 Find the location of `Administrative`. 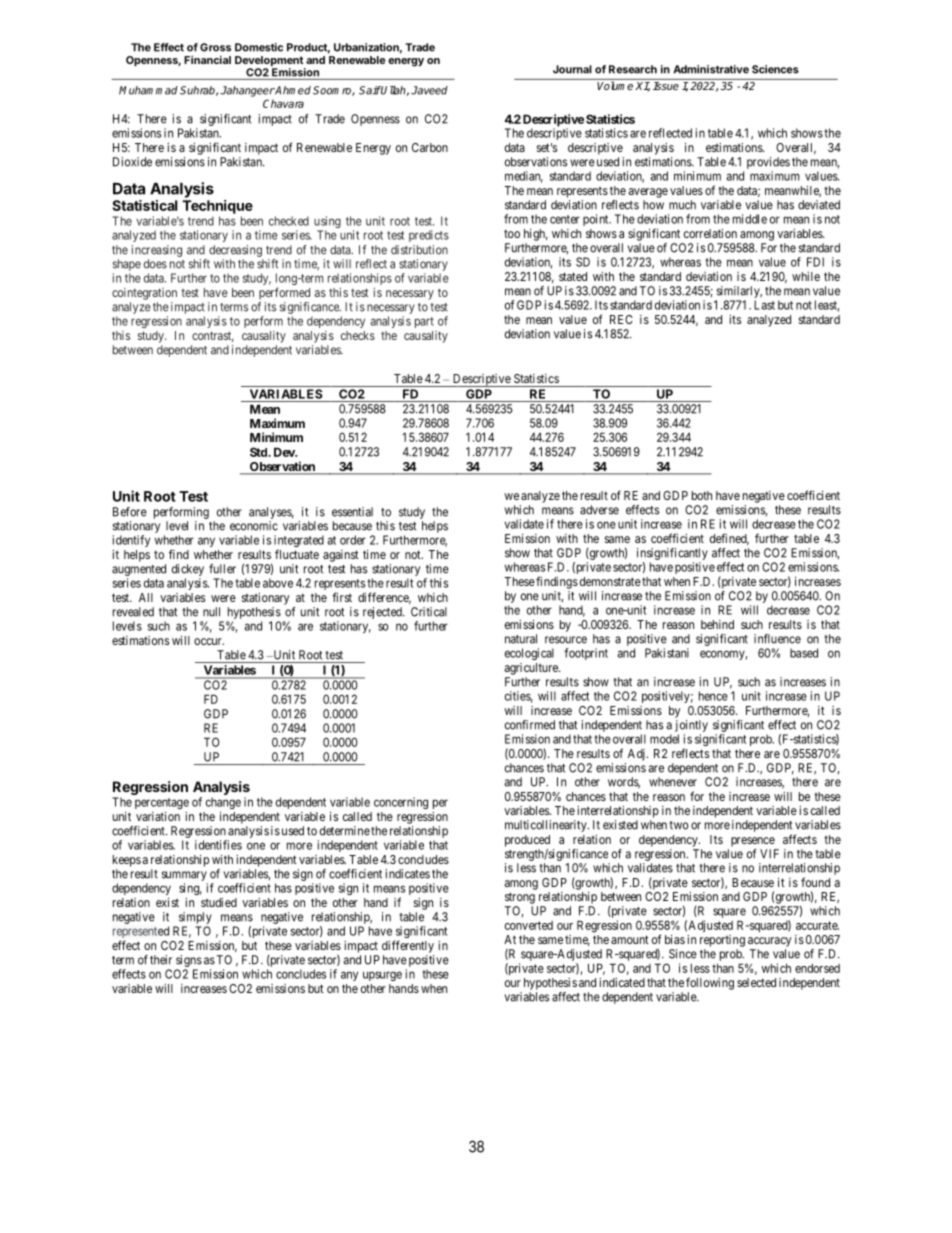

Administrative is located at coordinates (711, 69).
